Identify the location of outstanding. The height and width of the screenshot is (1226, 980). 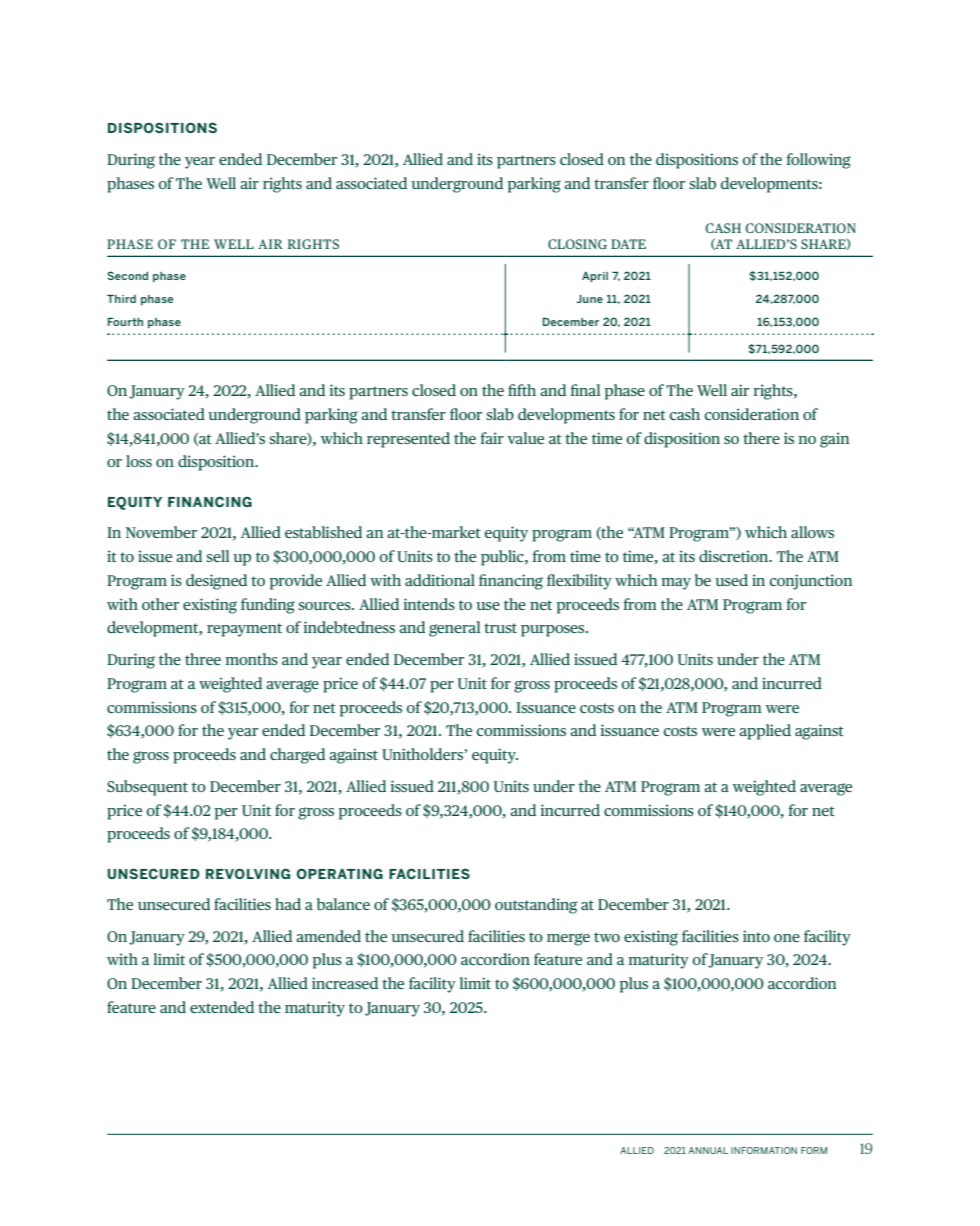
(536, 906).
